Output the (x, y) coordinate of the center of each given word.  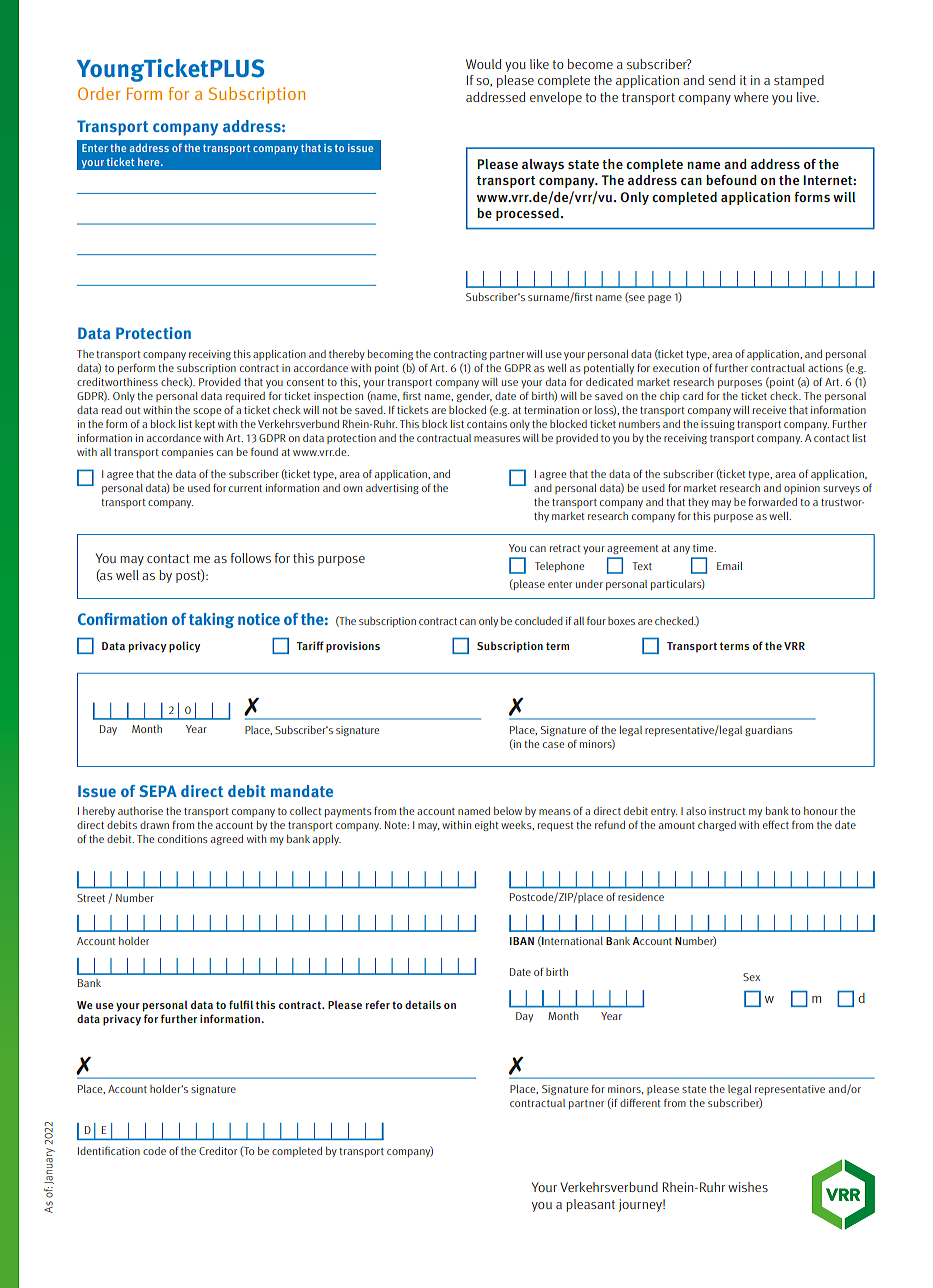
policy (184, 647)
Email (729, 566)
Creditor (218, 1151)
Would (483, 64)
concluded (539, 621)
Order (99, 93)
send (721, 80)
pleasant (590, 1205)
